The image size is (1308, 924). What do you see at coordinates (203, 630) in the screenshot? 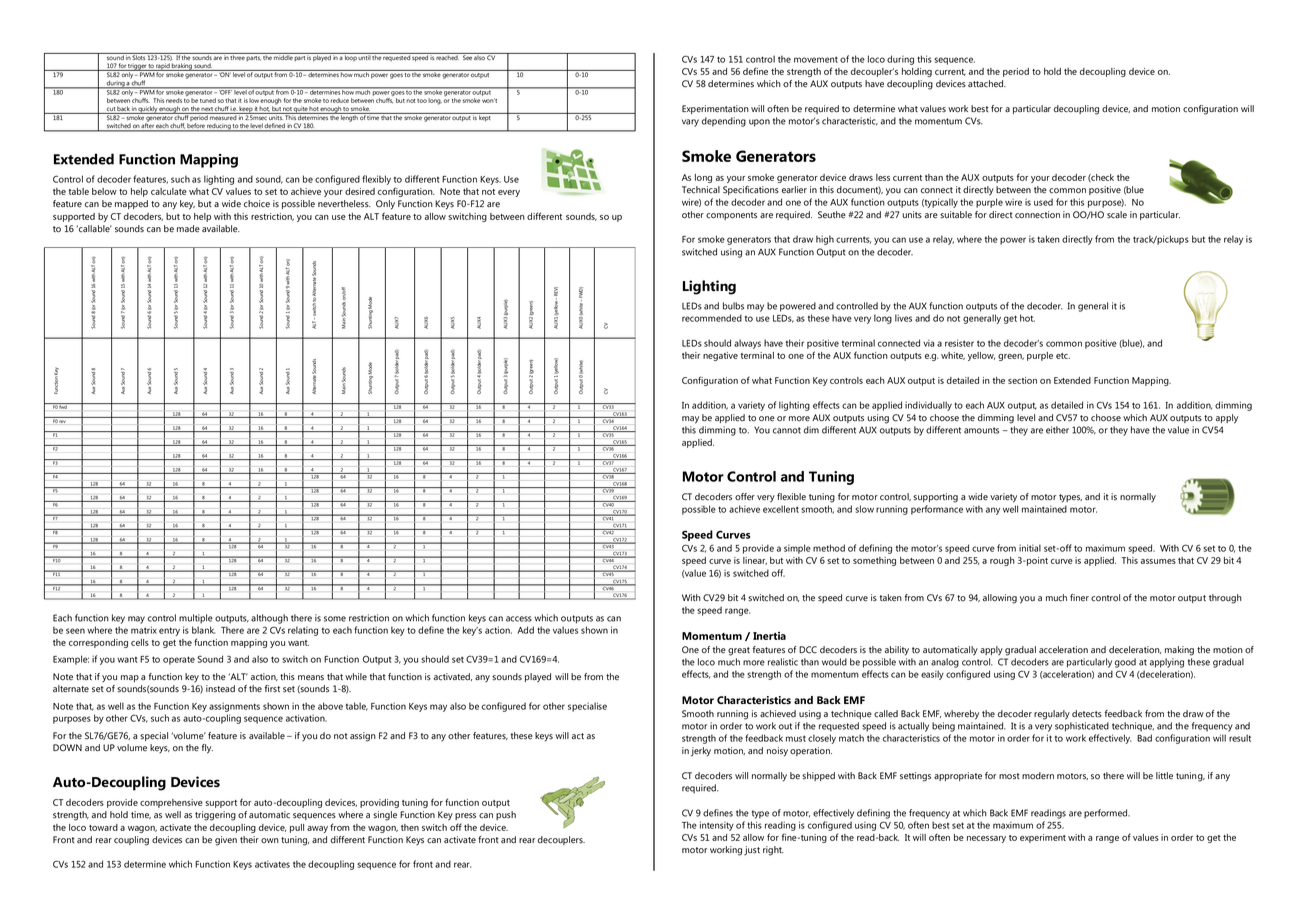
I see `blank` at bounding box center [203, 630].
